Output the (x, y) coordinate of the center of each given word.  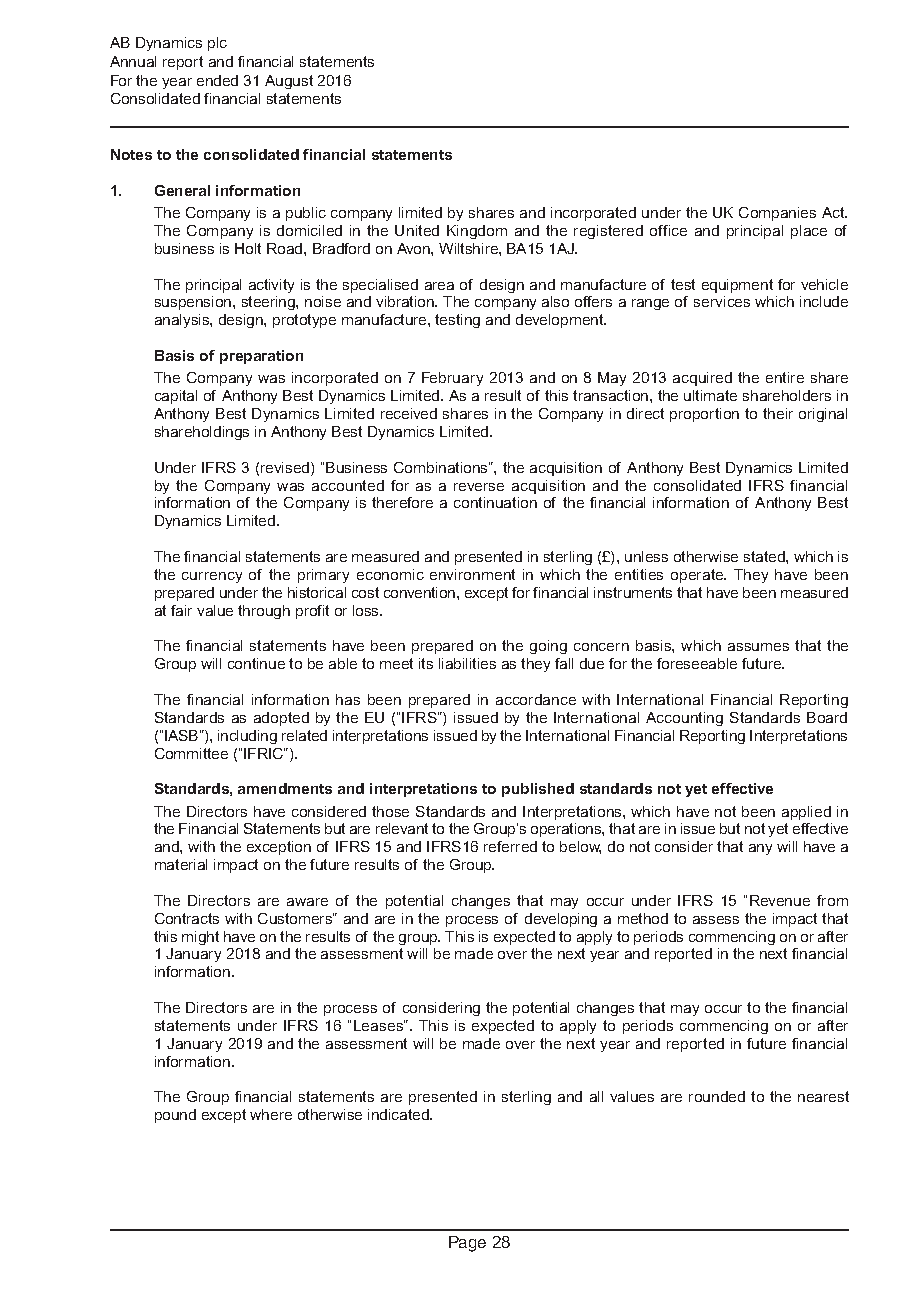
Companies (777, 214)
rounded (717, 1096)
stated (765, 556)
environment (472, 574)
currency (212, 577)
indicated (399, 1114)
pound (175, 1116)
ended (217, 80)
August (289, 82)
